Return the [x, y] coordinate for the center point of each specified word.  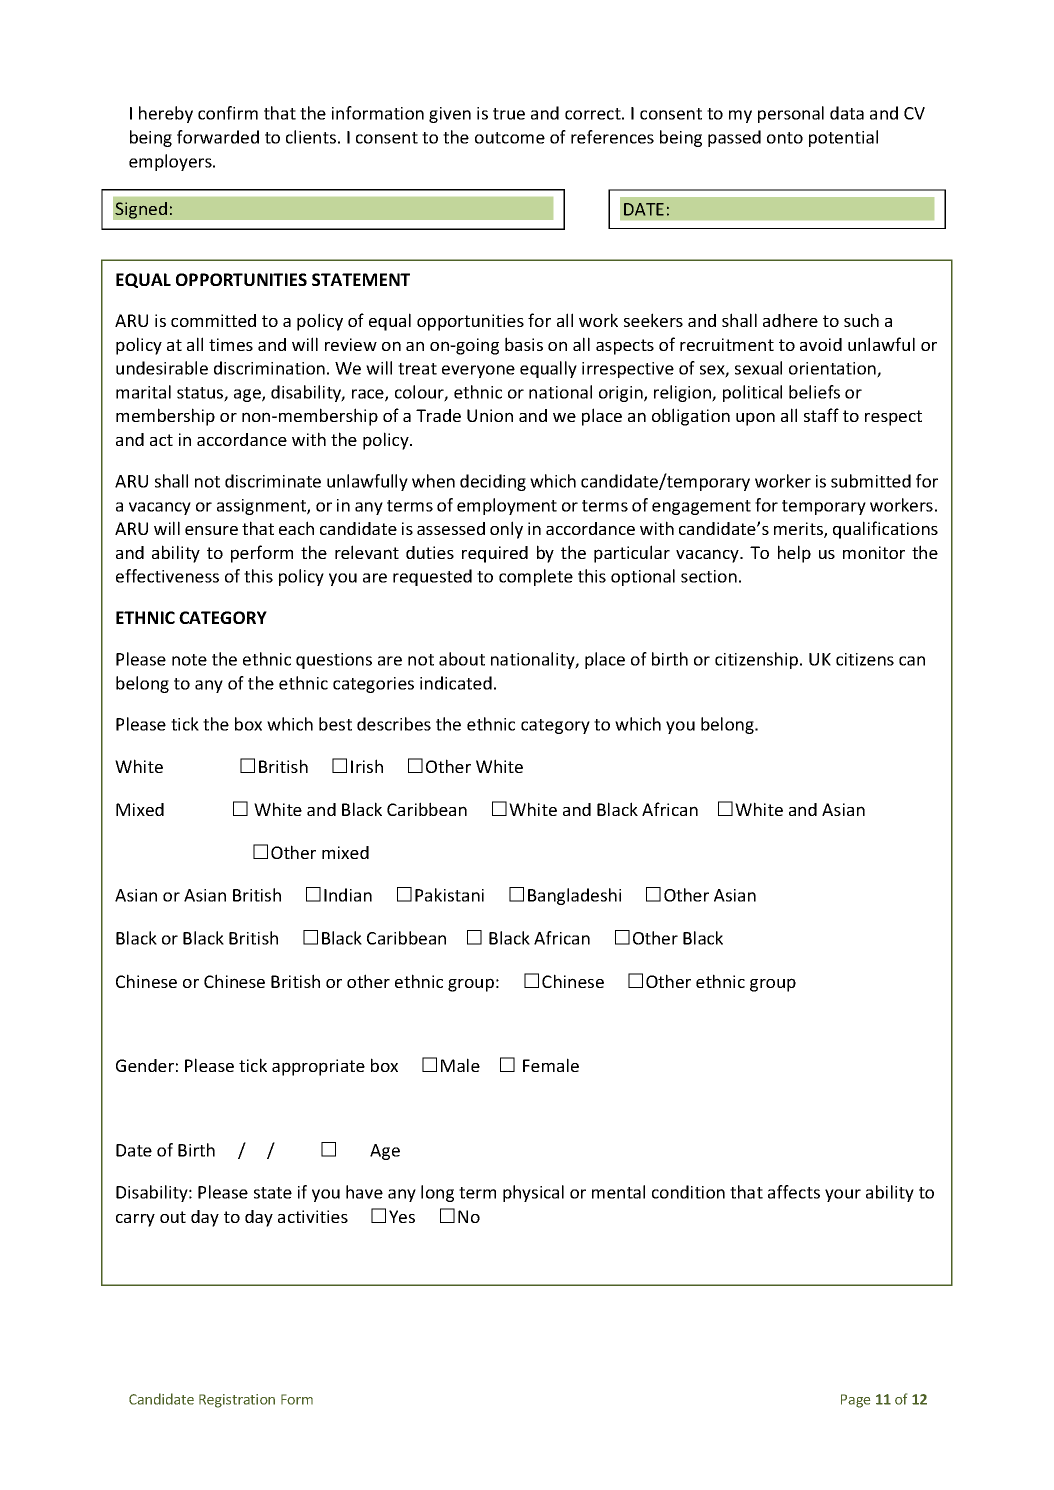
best [335, 724]
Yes [402, 1216]
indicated [456, 683]
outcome [510, 138]
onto [785, 138]
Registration [237, 1401]
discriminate [273, 481]
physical [533, 1193]
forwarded [218, 137]
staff [821, 415]
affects [794, 1192]
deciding [493, 482]
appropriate [318, 1067]
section [709, 576]
